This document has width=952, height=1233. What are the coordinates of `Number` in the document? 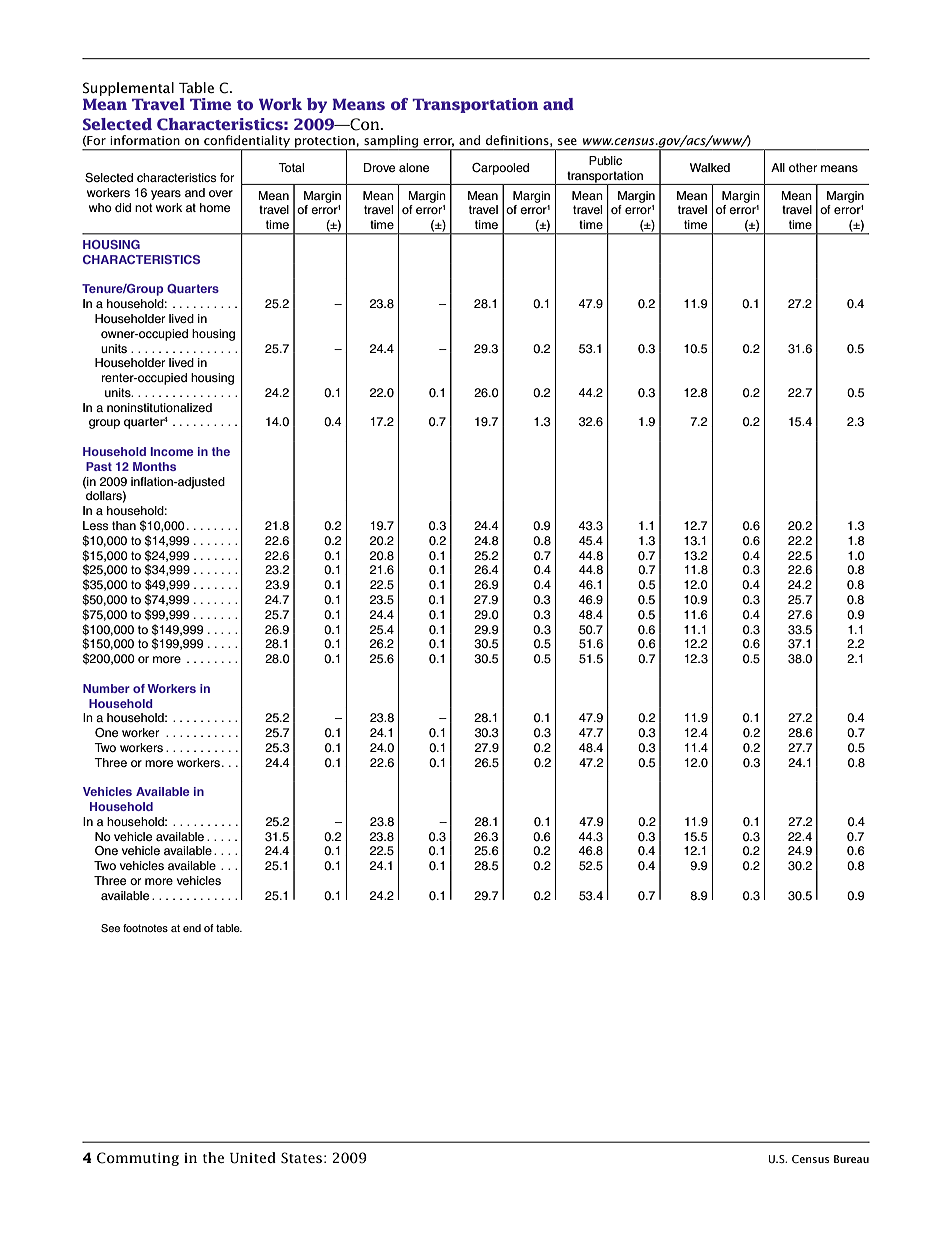 It's located at (106, 688).
